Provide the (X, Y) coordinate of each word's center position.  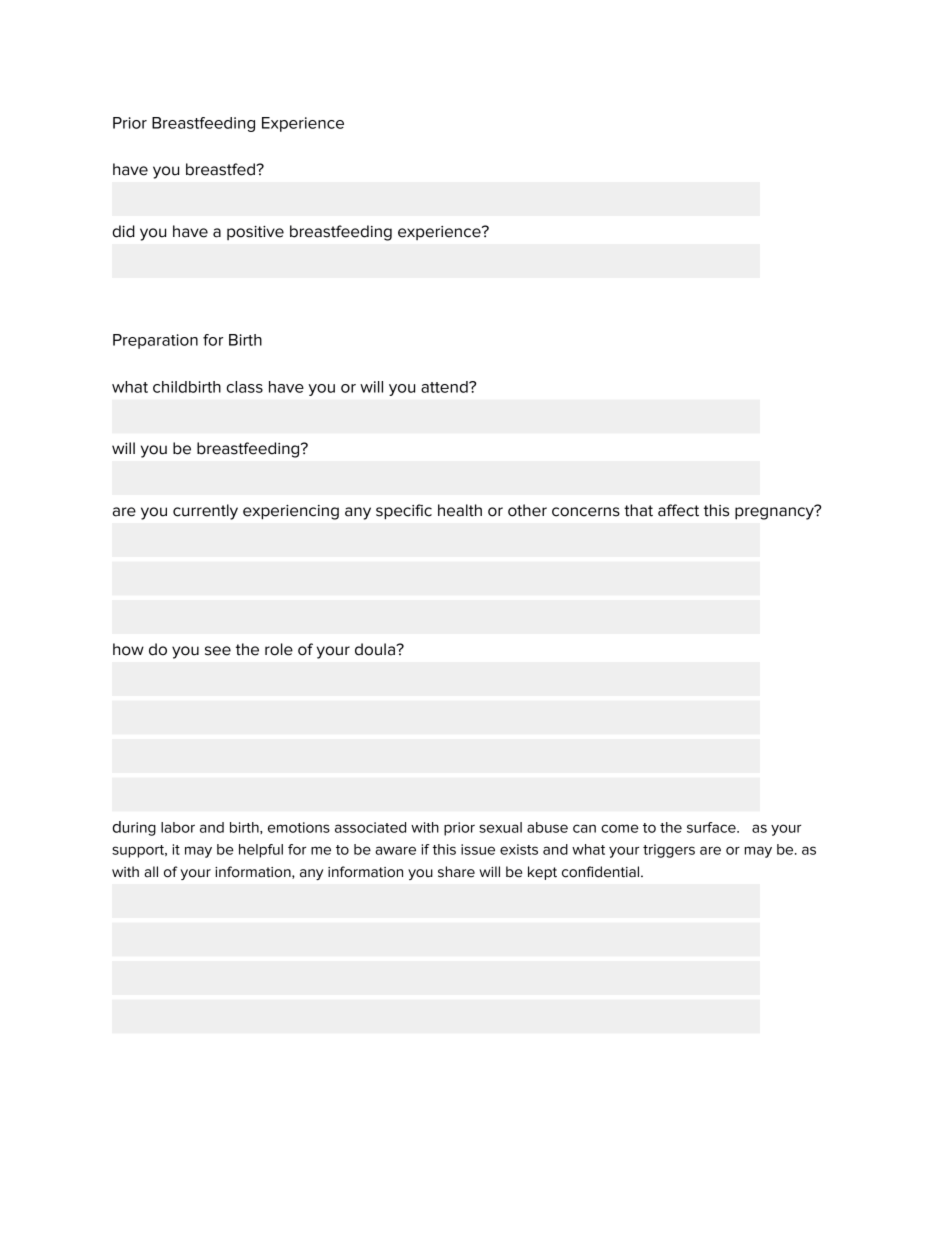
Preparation (155, 341)
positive (255, 233)
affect (678, 510)
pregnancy (775, 512)
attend (445, 387)
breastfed (221, 169)
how (128, 649)
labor (178, 827)
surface (712, 827)
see (218, 651)
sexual (500, 827)
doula (376, 649)
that (638, 510)
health (460, 510)
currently (205, 512)
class (244, 387)
